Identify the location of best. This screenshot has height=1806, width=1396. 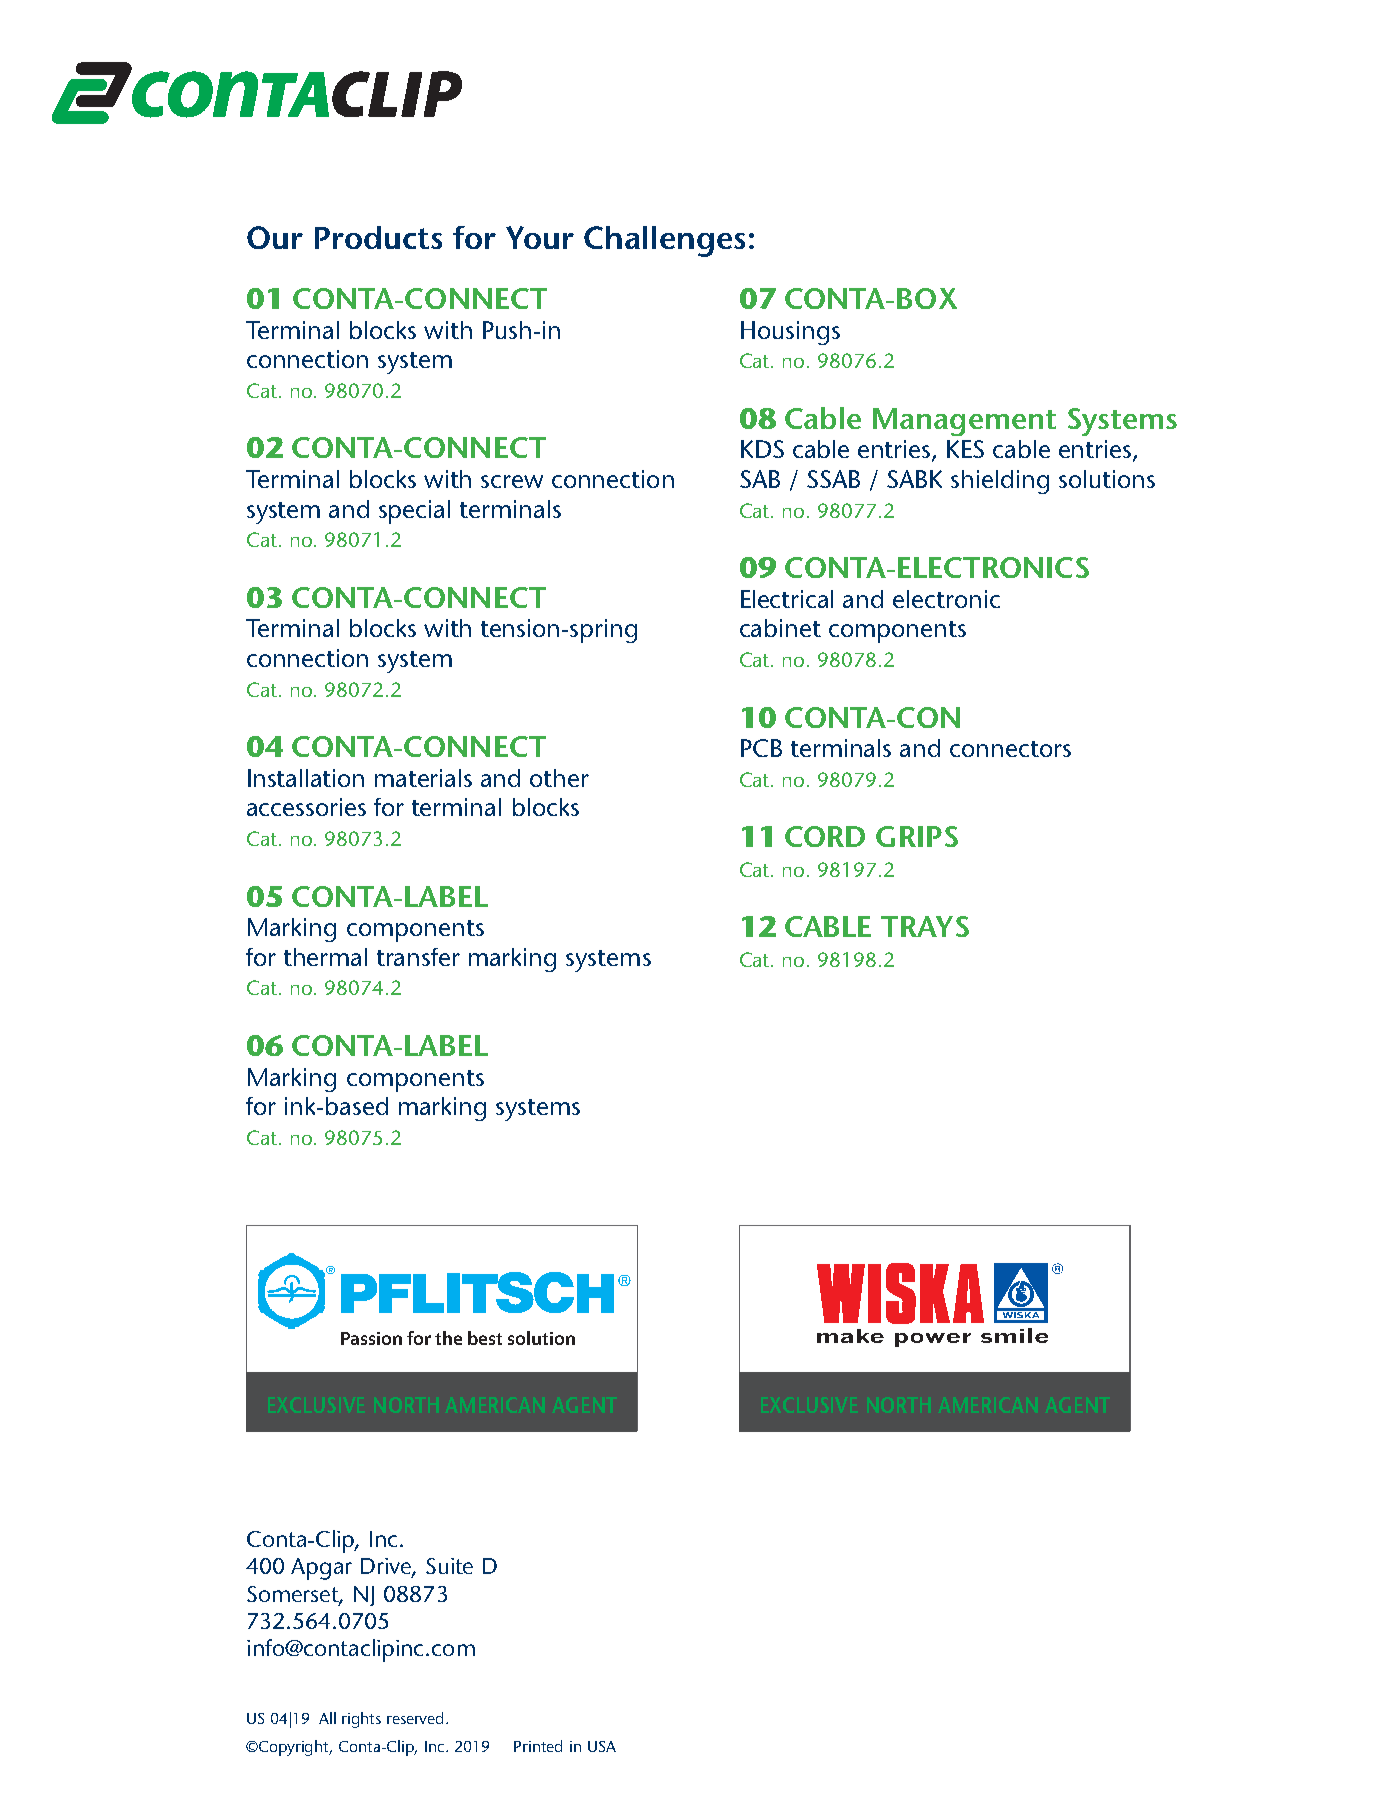
(485, 1338).
